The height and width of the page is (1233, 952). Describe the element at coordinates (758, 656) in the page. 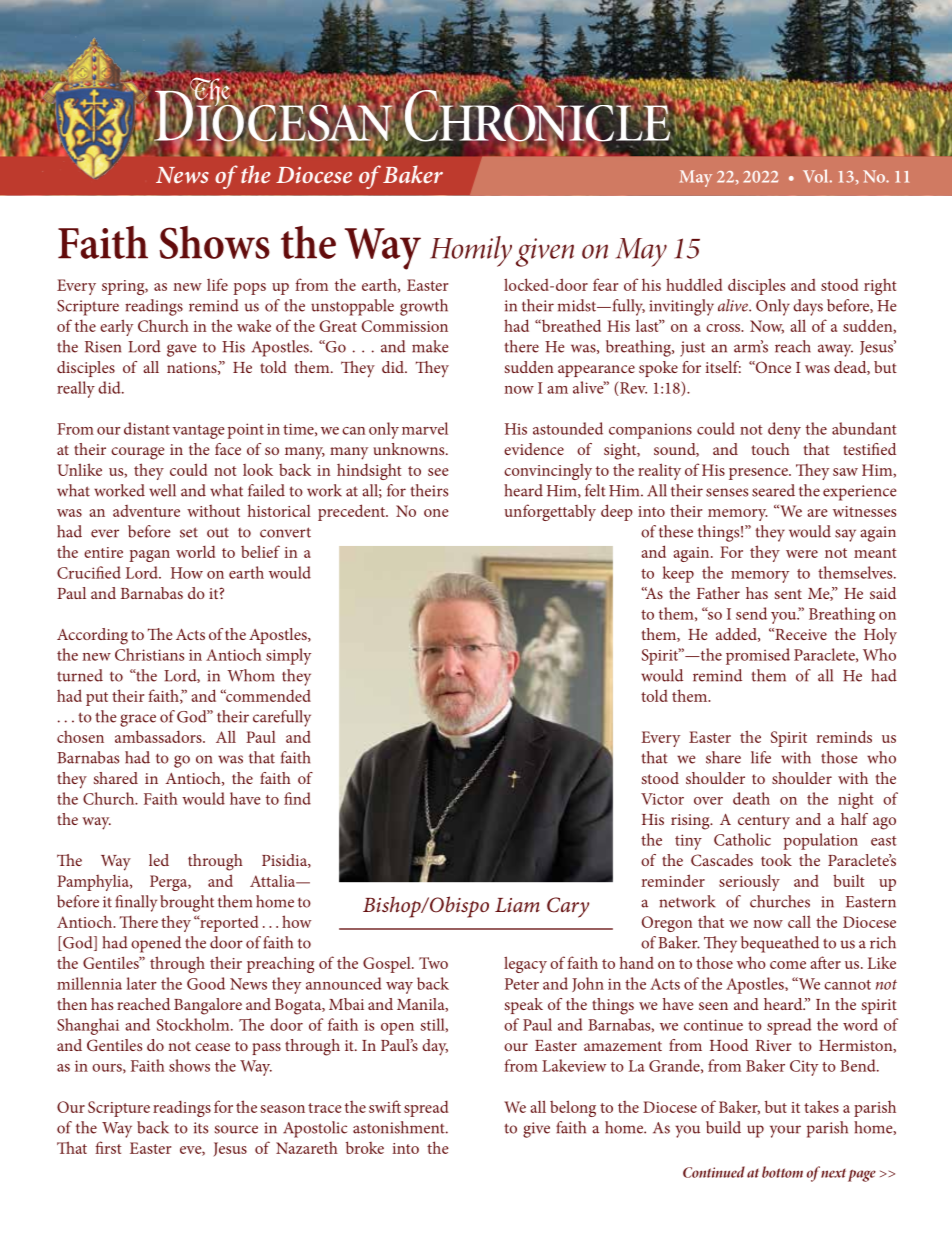

I see `promised` at that location.
